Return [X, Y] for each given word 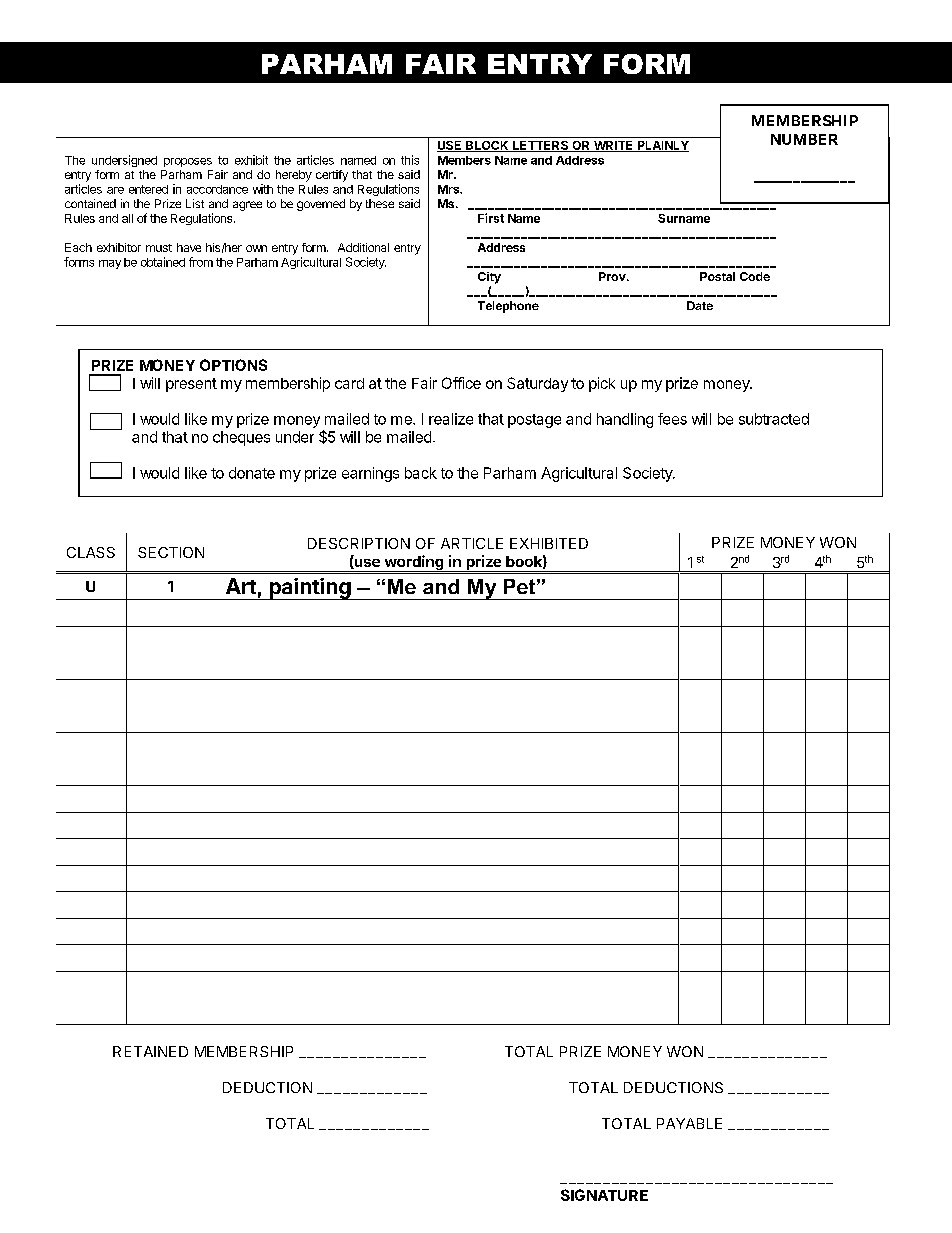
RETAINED [150, 1051]
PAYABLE [689, 1123]
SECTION [171, 552]
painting [310, 589]
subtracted [774, 419]
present [191, 385]
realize [451, 419]
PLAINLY [662, 146]
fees [672, 419]
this [410, 160]
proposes [188, 162]
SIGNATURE [604, 1195]
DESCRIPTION [359, 543]
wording [414, 563]
